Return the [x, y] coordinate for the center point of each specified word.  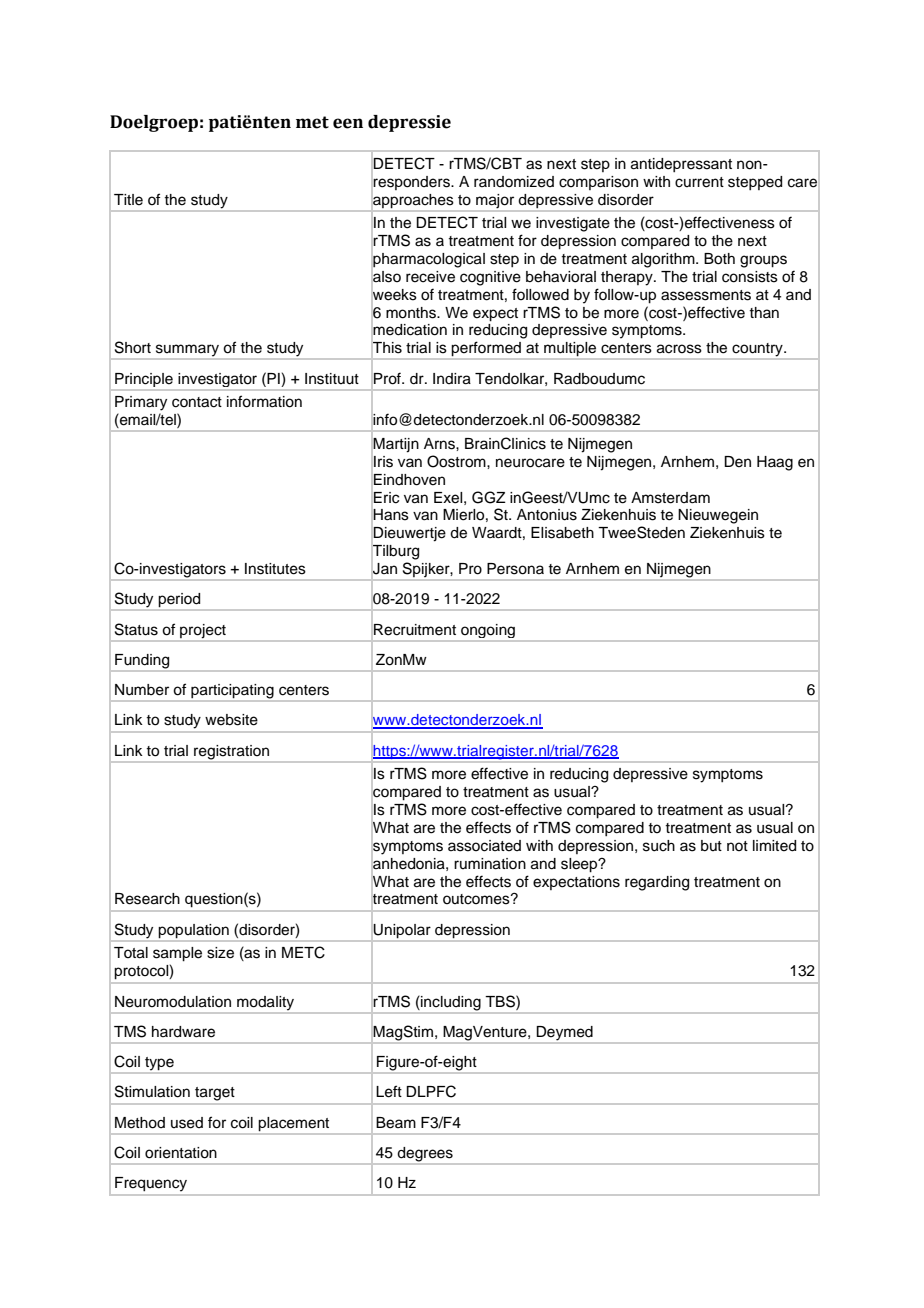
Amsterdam [670, 498]
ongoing [488, 631]
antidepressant [681, 165]
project [203, 631]
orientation [181, 1153]
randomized [514, 182]
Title [128, 200]
